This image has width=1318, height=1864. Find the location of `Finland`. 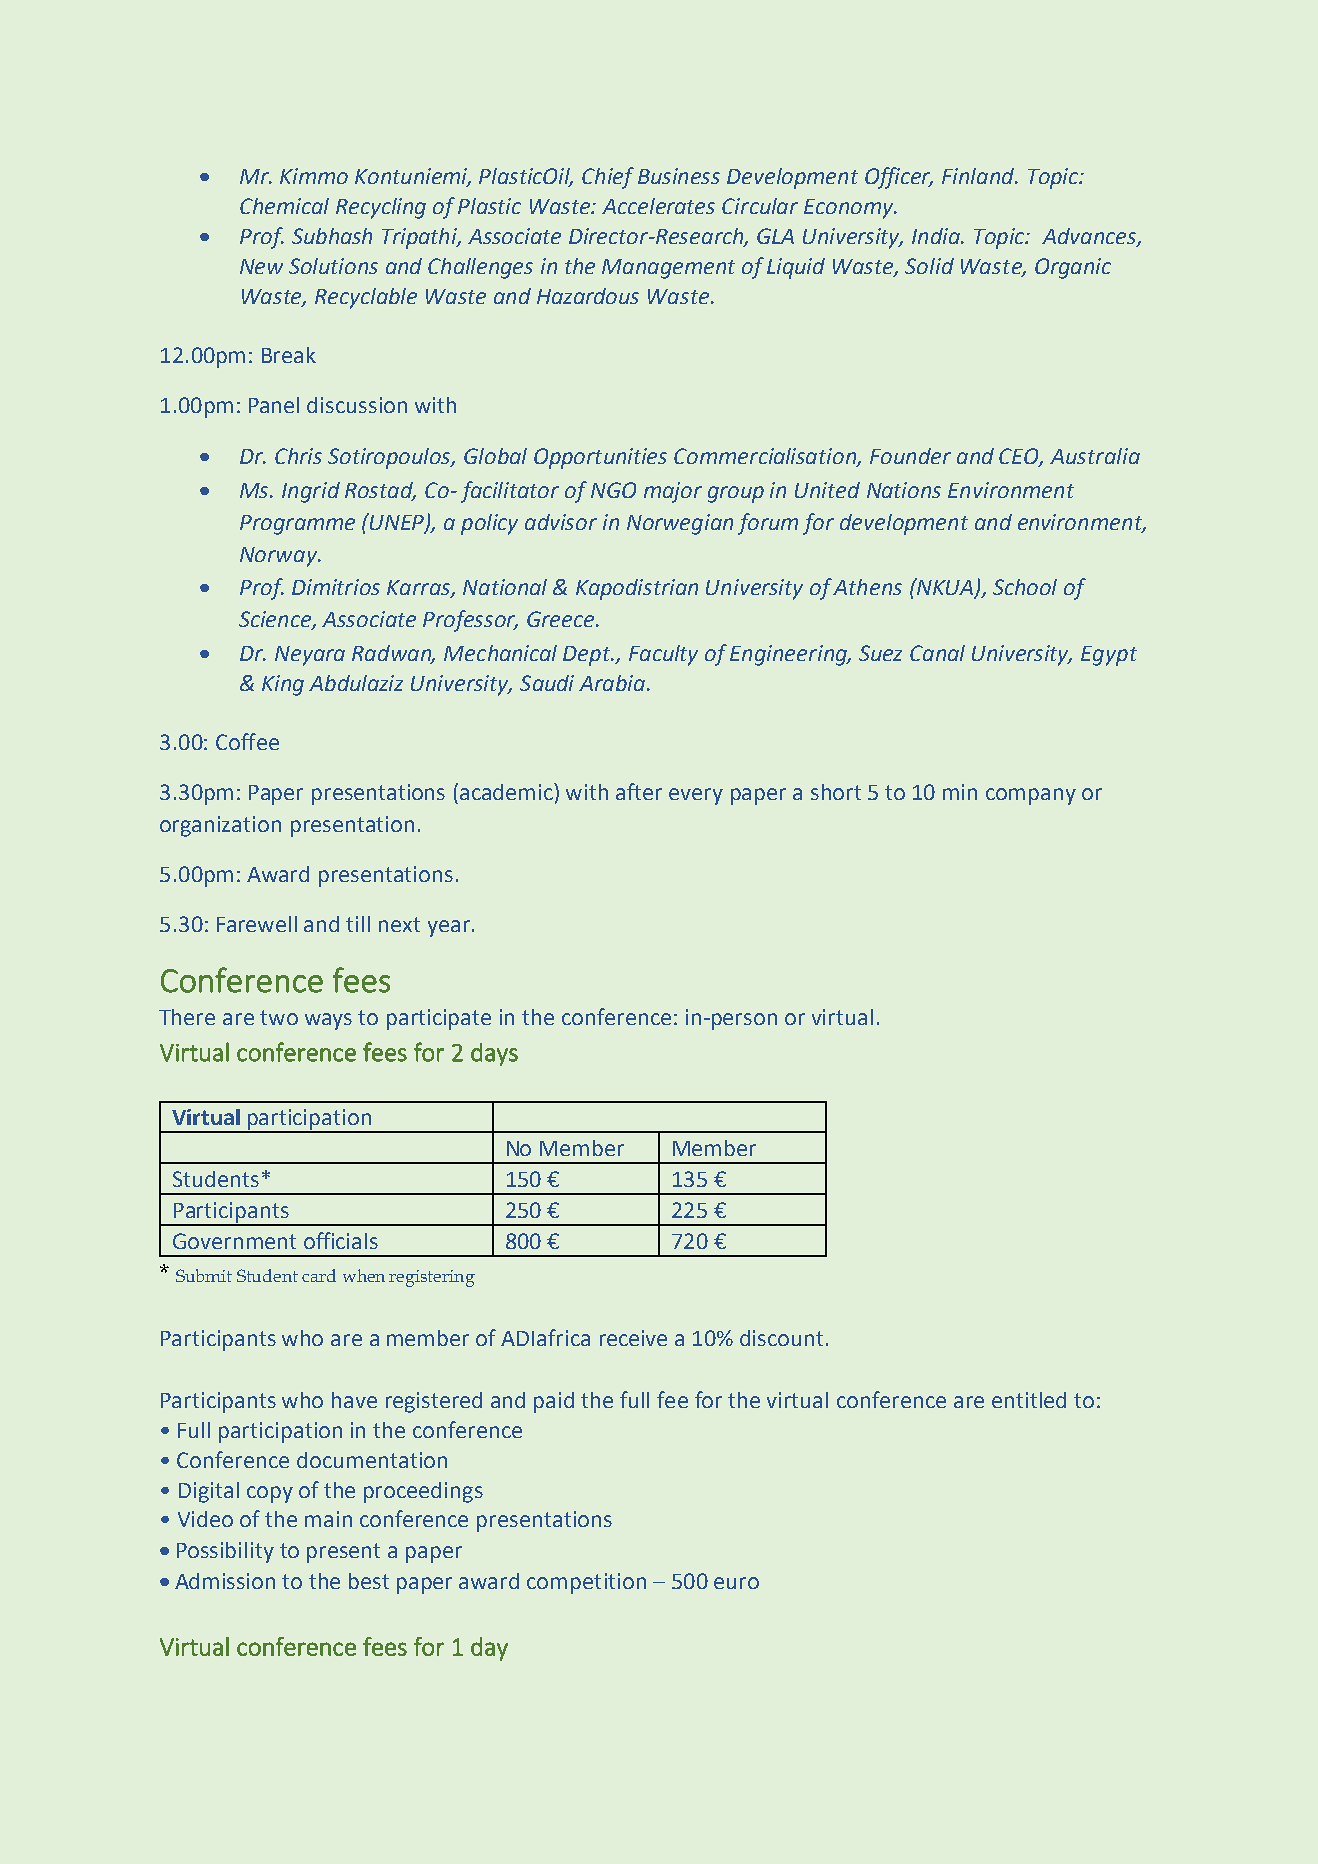

Finland is located at coordinates (979, 176).
